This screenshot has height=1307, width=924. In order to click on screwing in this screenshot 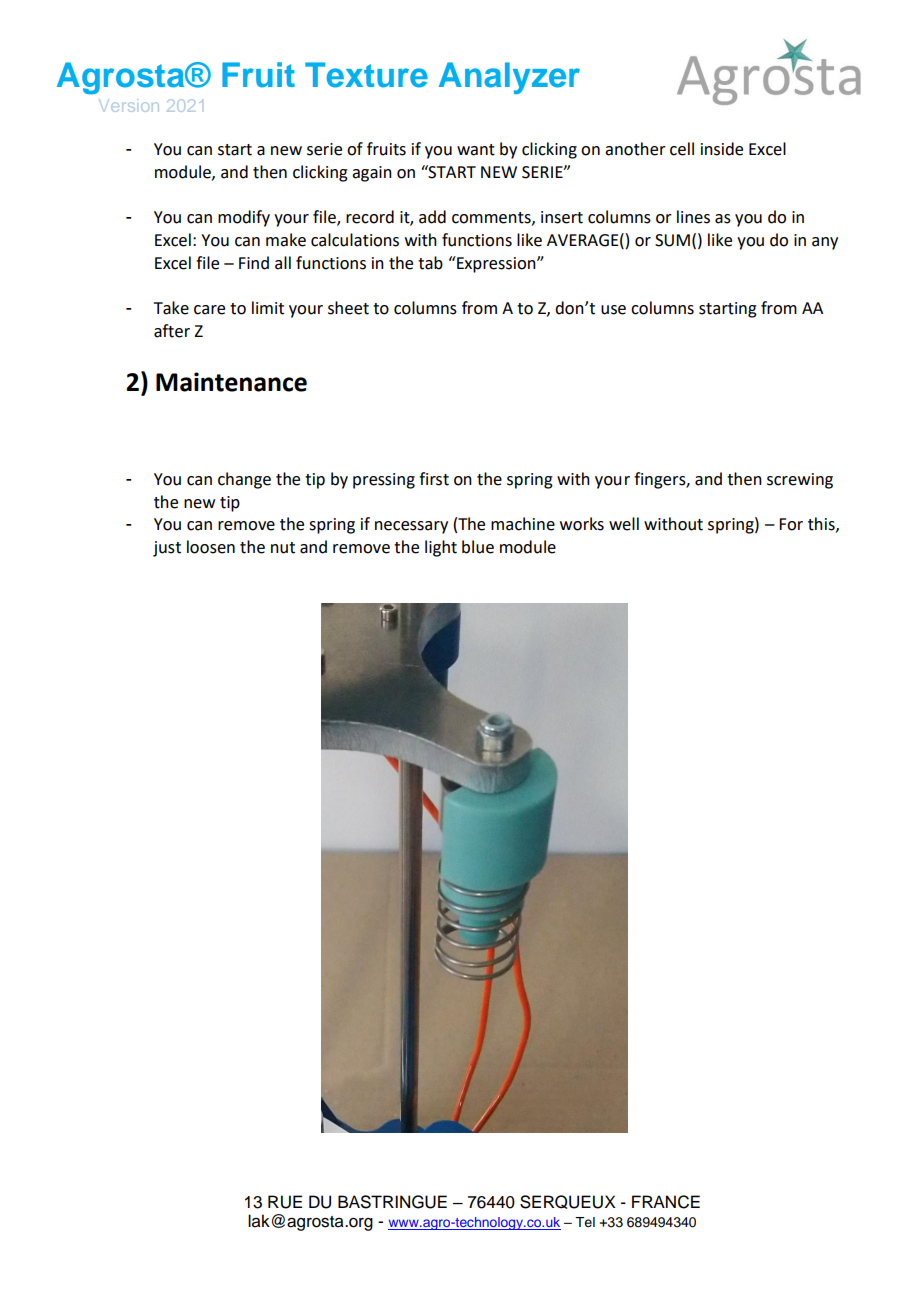, I will do `click(800, 481)`.
